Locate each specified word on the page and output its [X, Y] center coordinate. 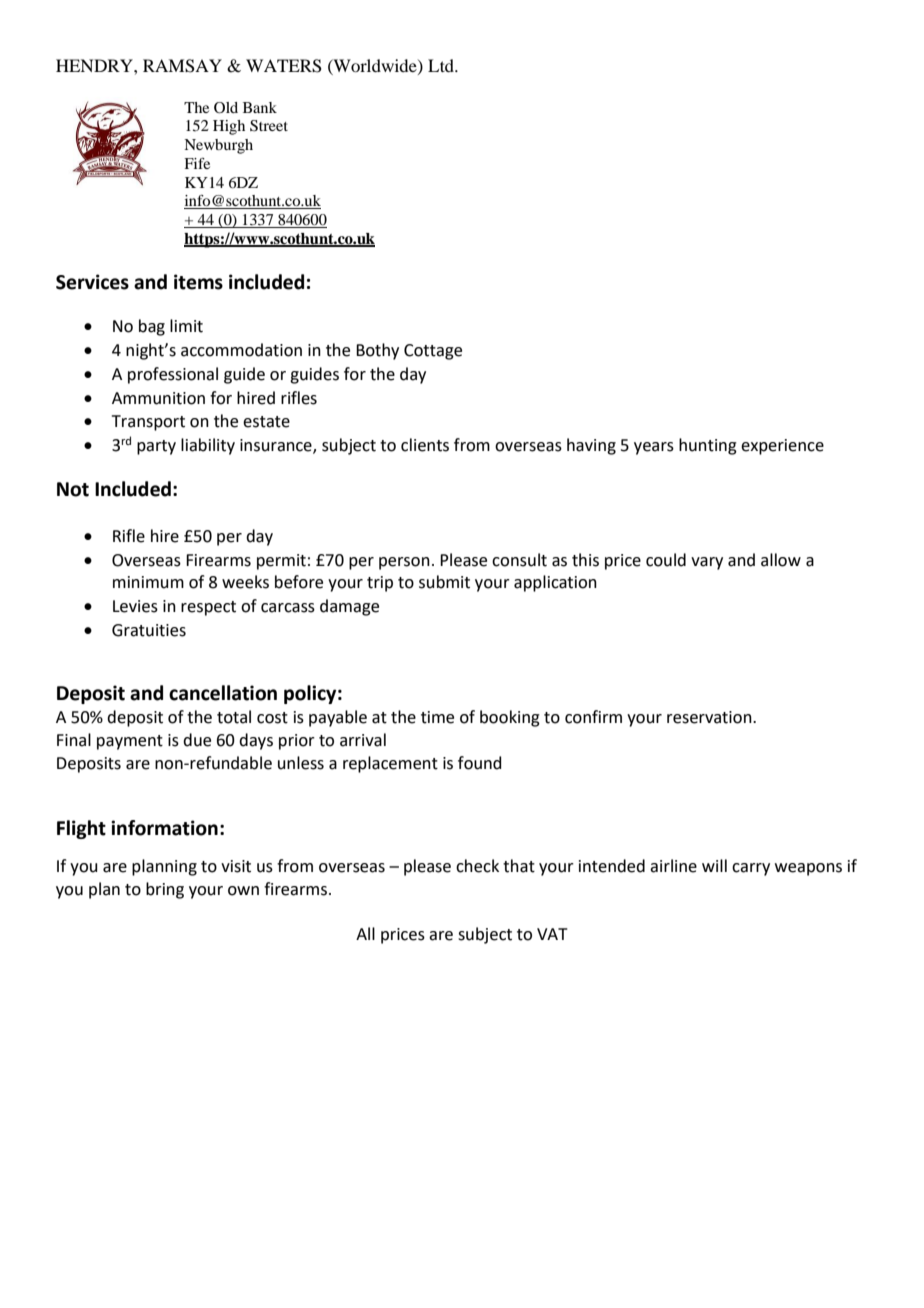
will [714, 865]
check [477, 866]
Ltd [442, 65]
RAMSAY [182, 66]
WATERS [284, 66]
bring [165, 890]
